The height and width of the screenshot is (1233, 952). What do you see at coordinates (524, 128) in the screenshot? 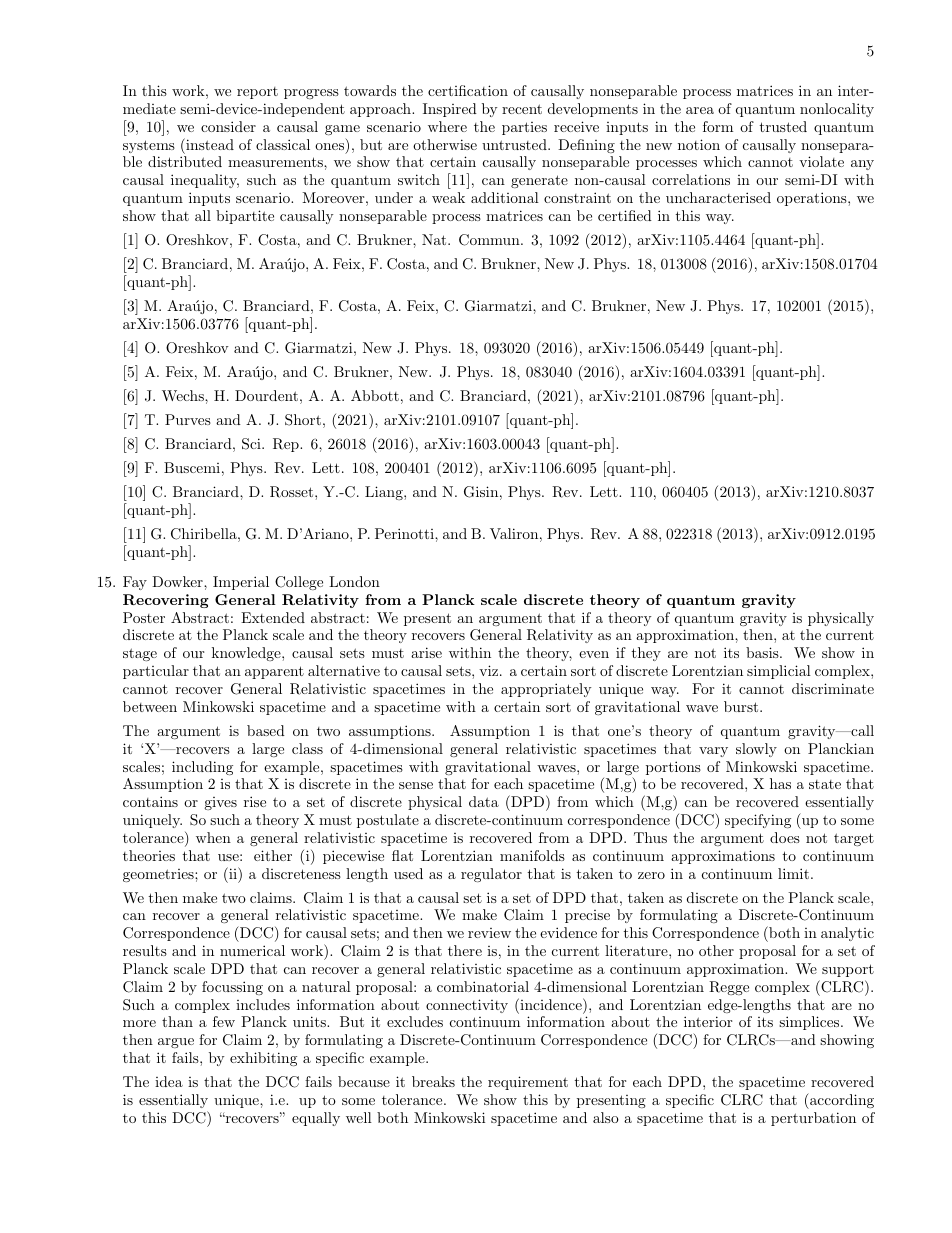
I see `parties` at bounding box center [524, 128].
